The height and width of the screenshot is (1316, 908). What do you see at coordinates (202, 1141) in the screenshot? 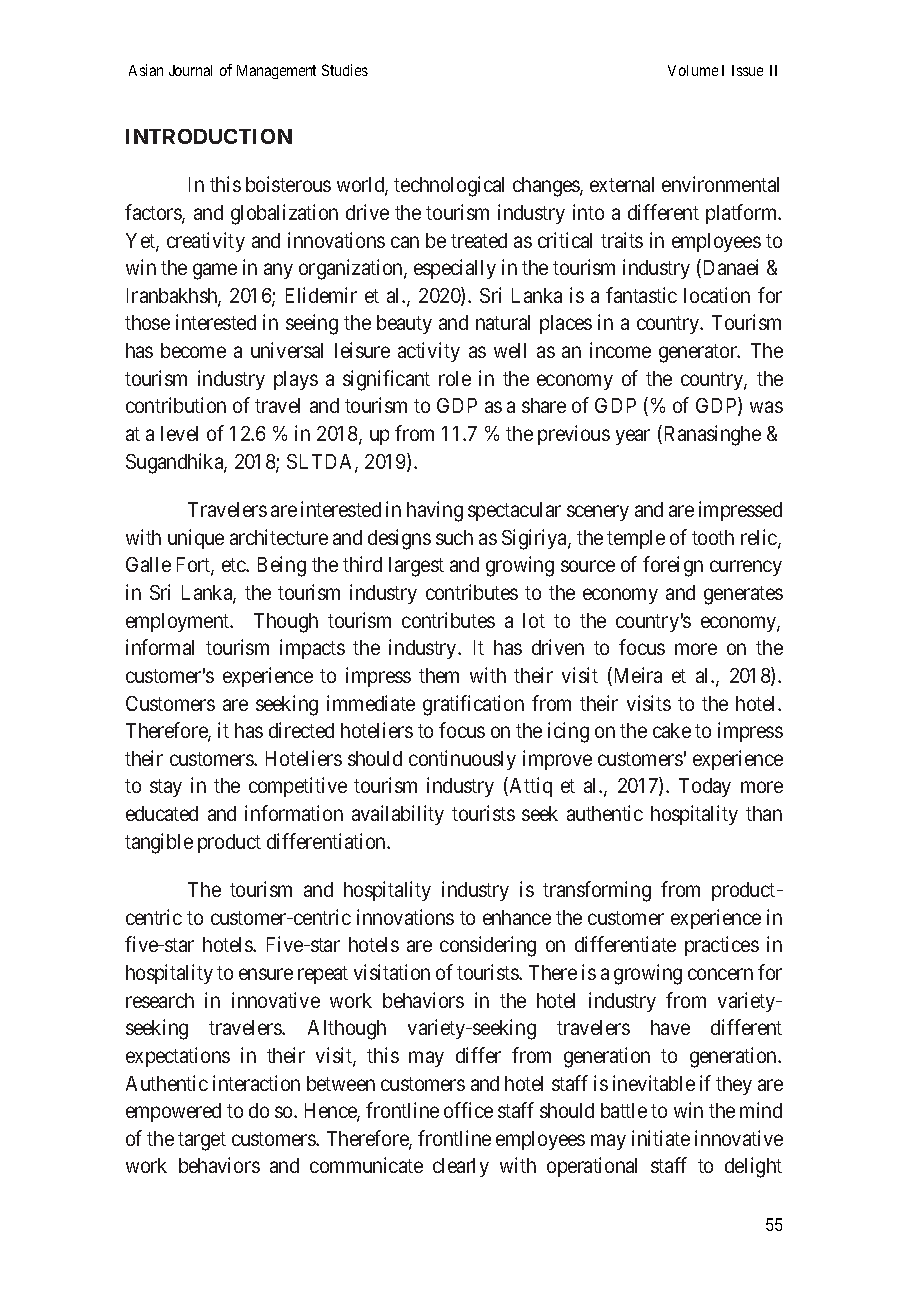
I see `target` at bounding box center [202, 1141].
